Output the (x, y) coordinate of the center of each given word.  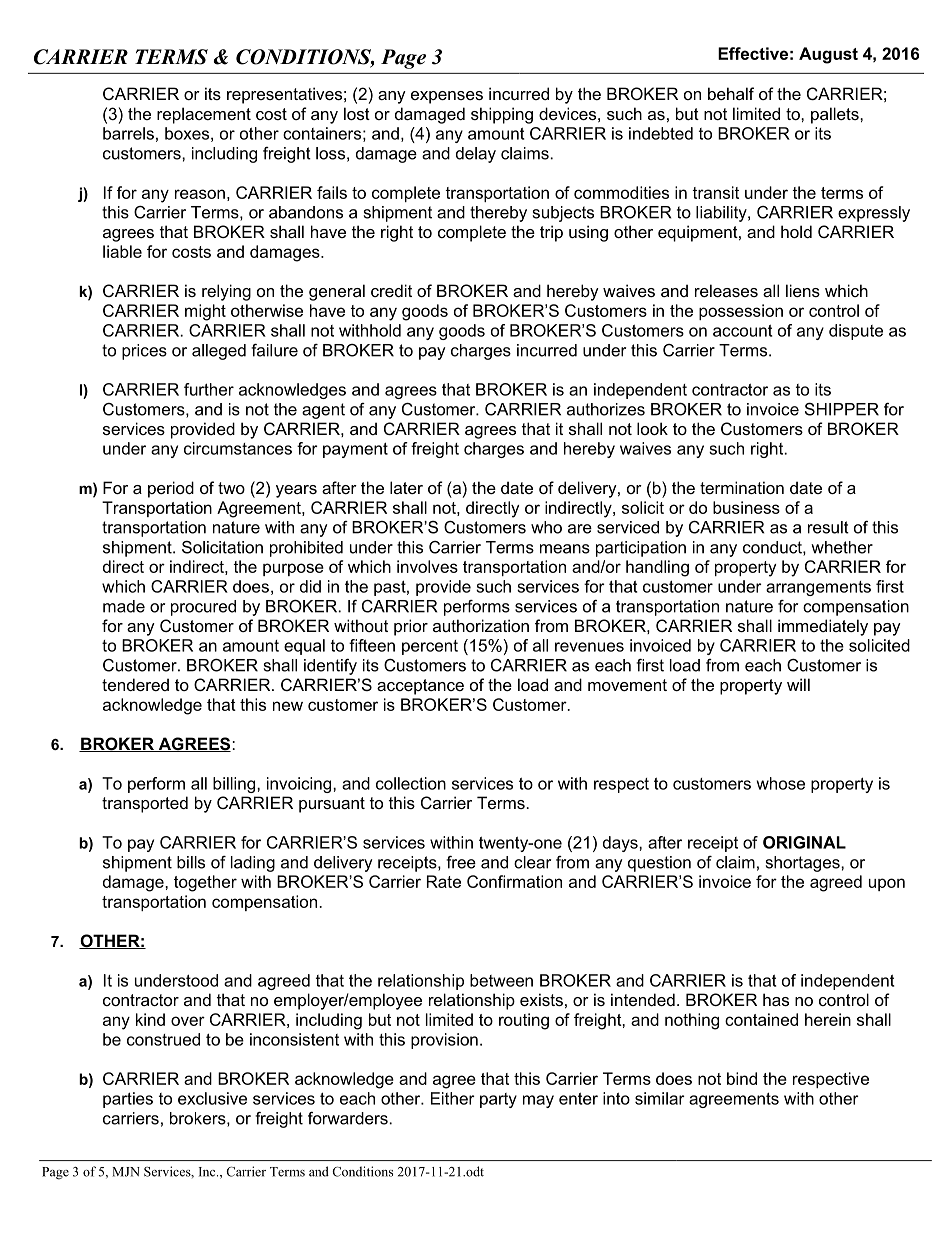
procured (203, 608)
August (828, 55)
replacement (204, 115)
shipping (502, 115)
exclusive (212, 1098)
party (498, 1100)
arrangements (818, 588)
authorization (481, 625)
